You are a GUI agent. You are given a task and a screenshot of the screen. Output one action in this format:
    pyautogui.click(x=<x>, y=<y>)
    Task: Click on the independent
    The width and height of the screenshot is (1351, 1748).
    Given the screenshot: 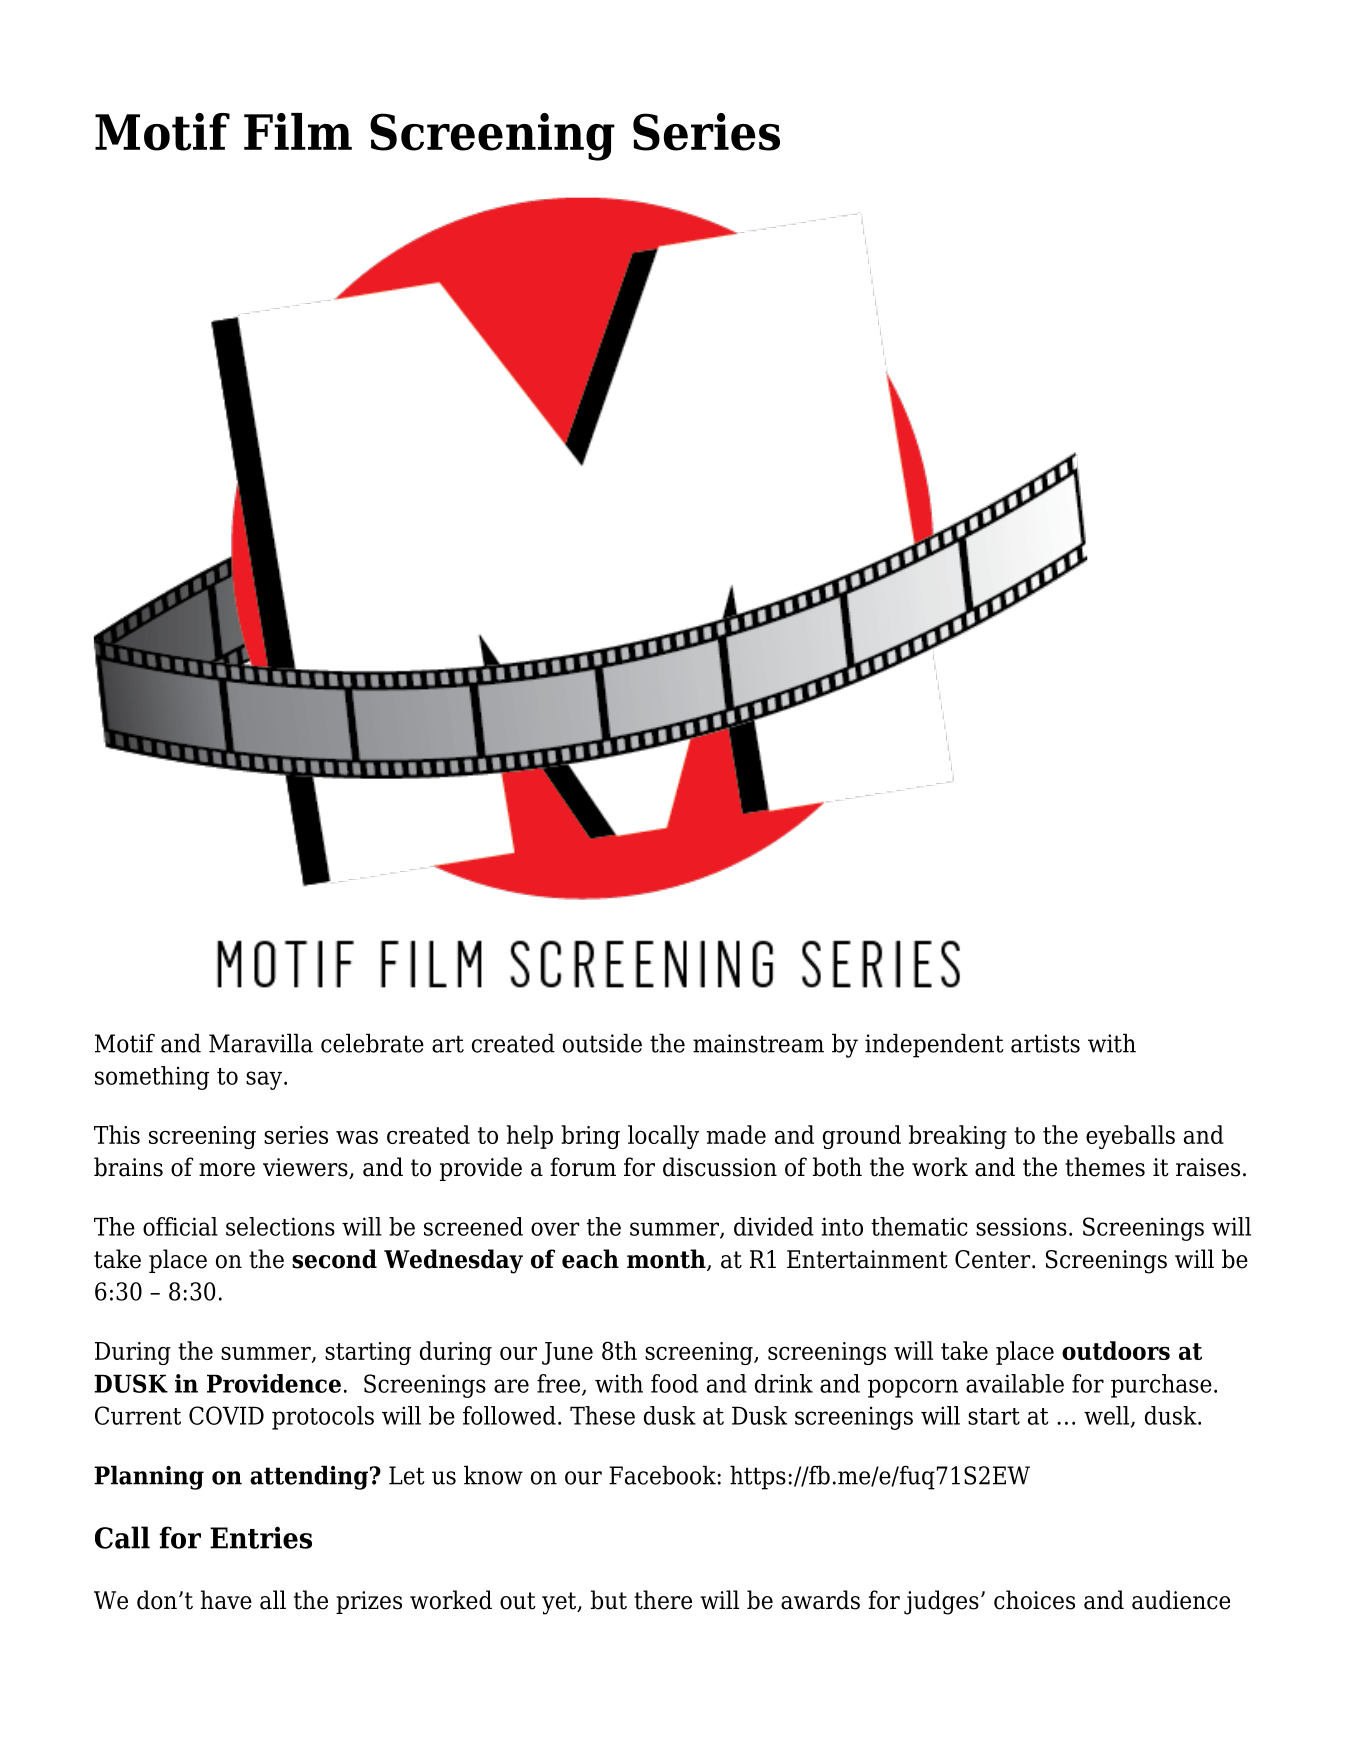 What is the action you would take?
    pyautogui.click(x=934, y=1045)
